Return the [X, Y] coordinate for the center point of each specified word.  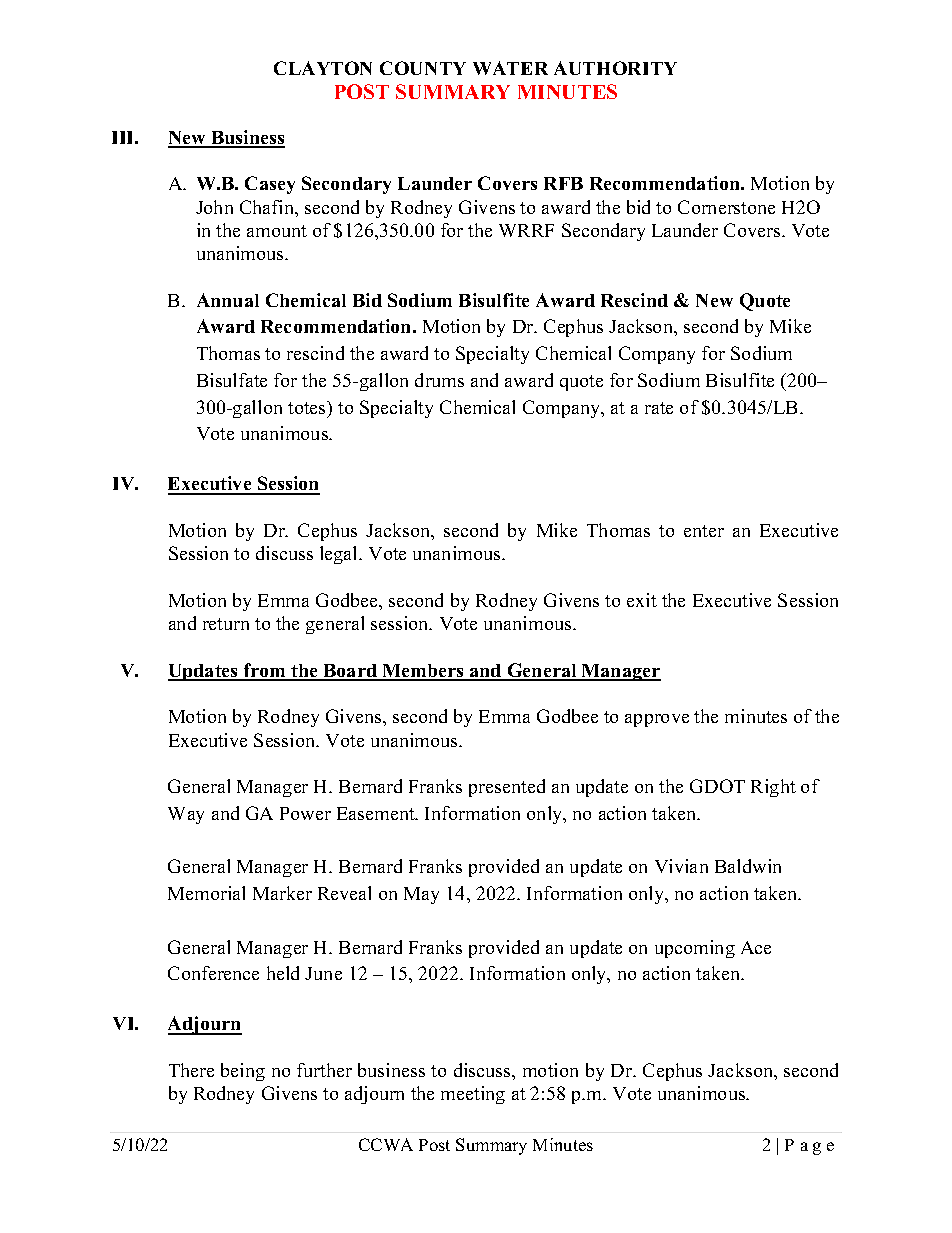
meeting [473, 1095]
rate [659, 408]
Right [773, 788]
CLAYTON [323, 68]
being [243, 1072]
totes [308, 407]
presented [507, 788]
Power [305, 813]
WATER [510, 68]
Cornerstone [726, 207]
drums [439, 380]
